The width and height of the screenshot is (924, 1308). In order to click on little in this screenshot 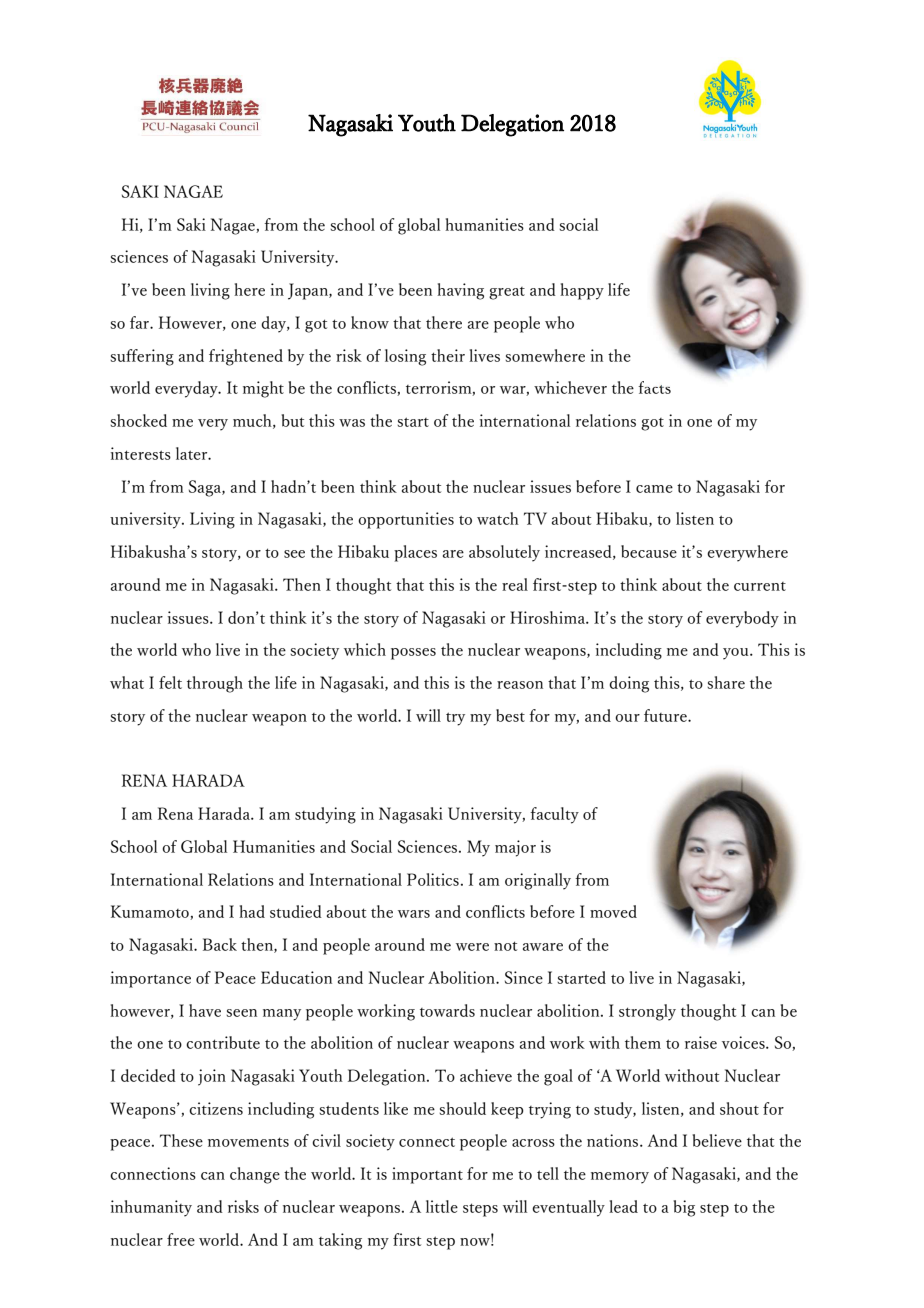, I will do `click(442, 1206)`.
